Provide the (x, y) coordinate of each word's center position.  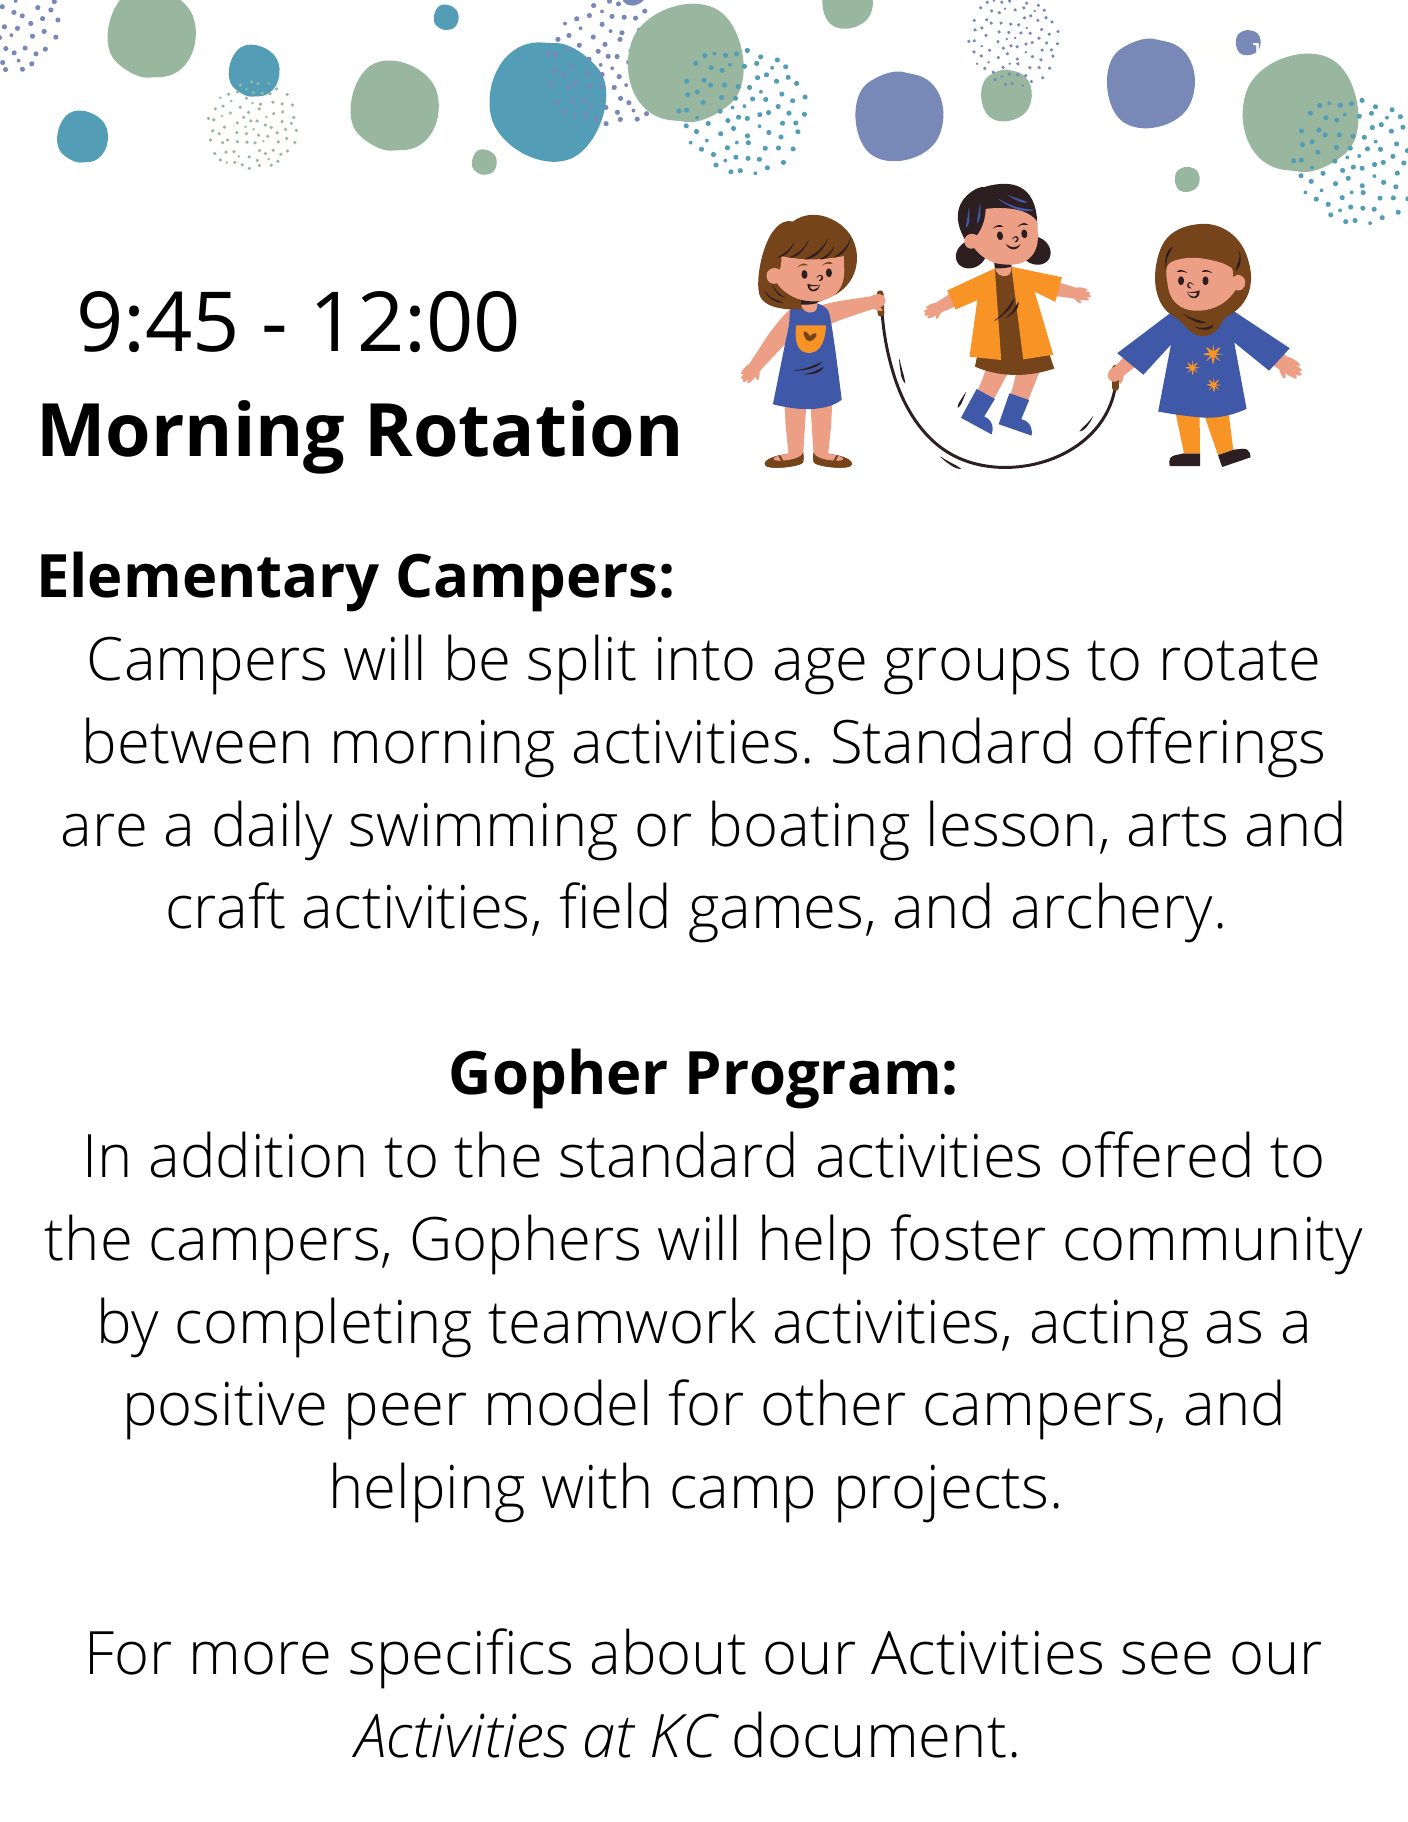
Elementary (210, 581)
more (261, 1658)
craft (226, 905)
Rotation (524, 428)
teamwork (622, 1320)
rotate (1240, 660)
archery (1113, 912)
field (613, 905)
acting (1110, 1328)
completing (324, 1327)
